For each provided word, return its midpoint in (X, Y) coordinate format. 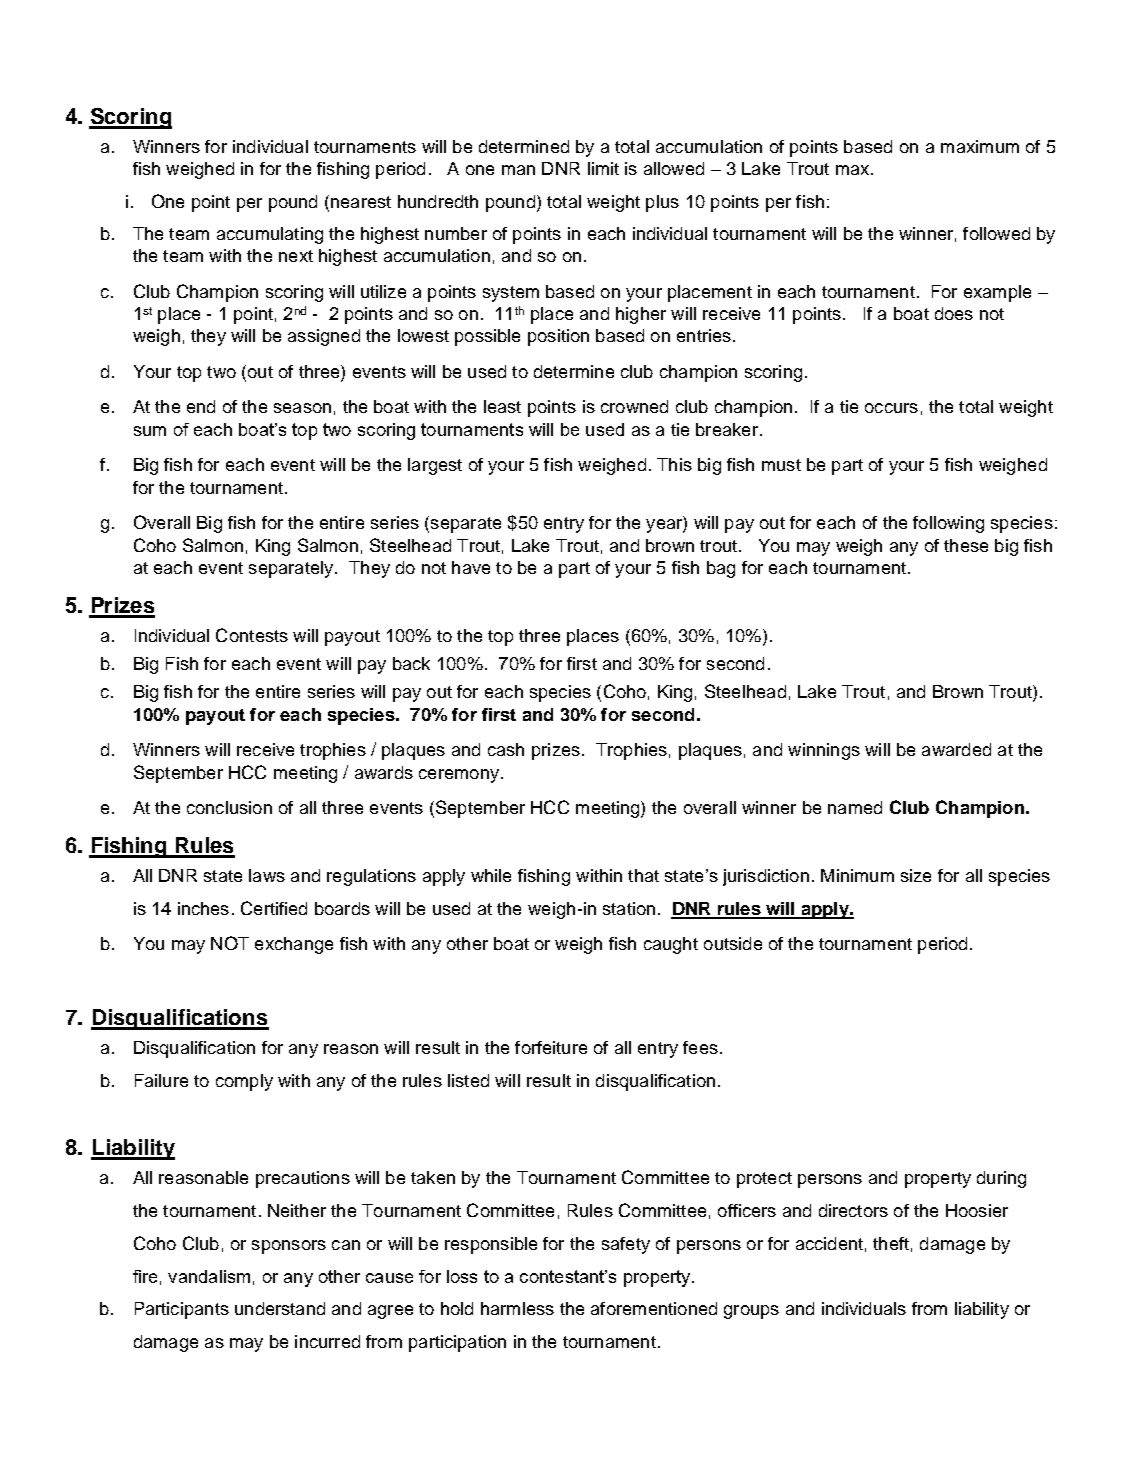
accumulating (270, 235)
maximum (980, 146)
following (948, 524)
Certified (274, 908)
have (471, 567)
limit (603, 168)
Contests (252, 635)
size (916, 875)
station (629, 908)
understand (280, 1308)
